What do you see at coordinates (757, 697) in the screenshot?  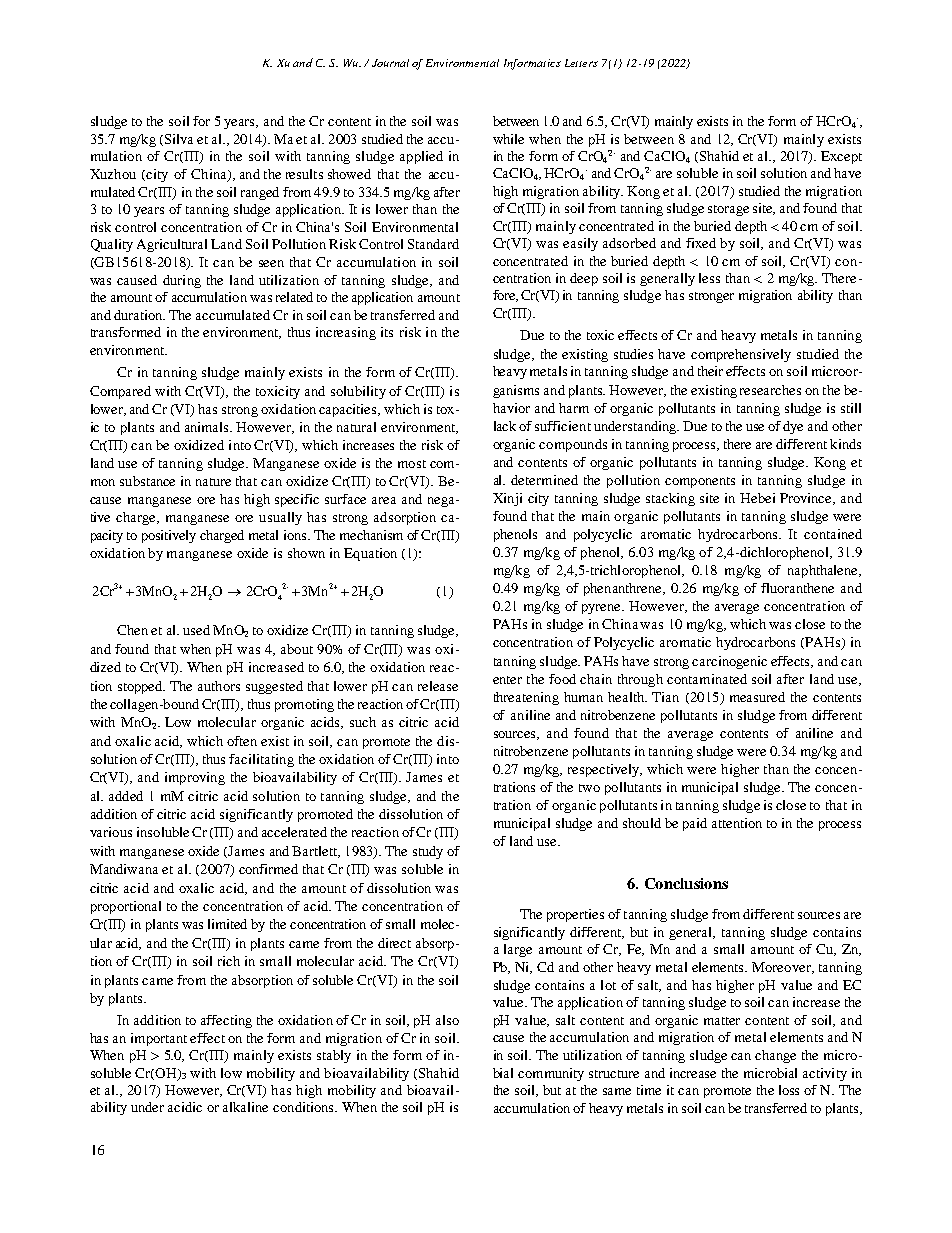 I see `measured` at bounding box center [757, 697].
